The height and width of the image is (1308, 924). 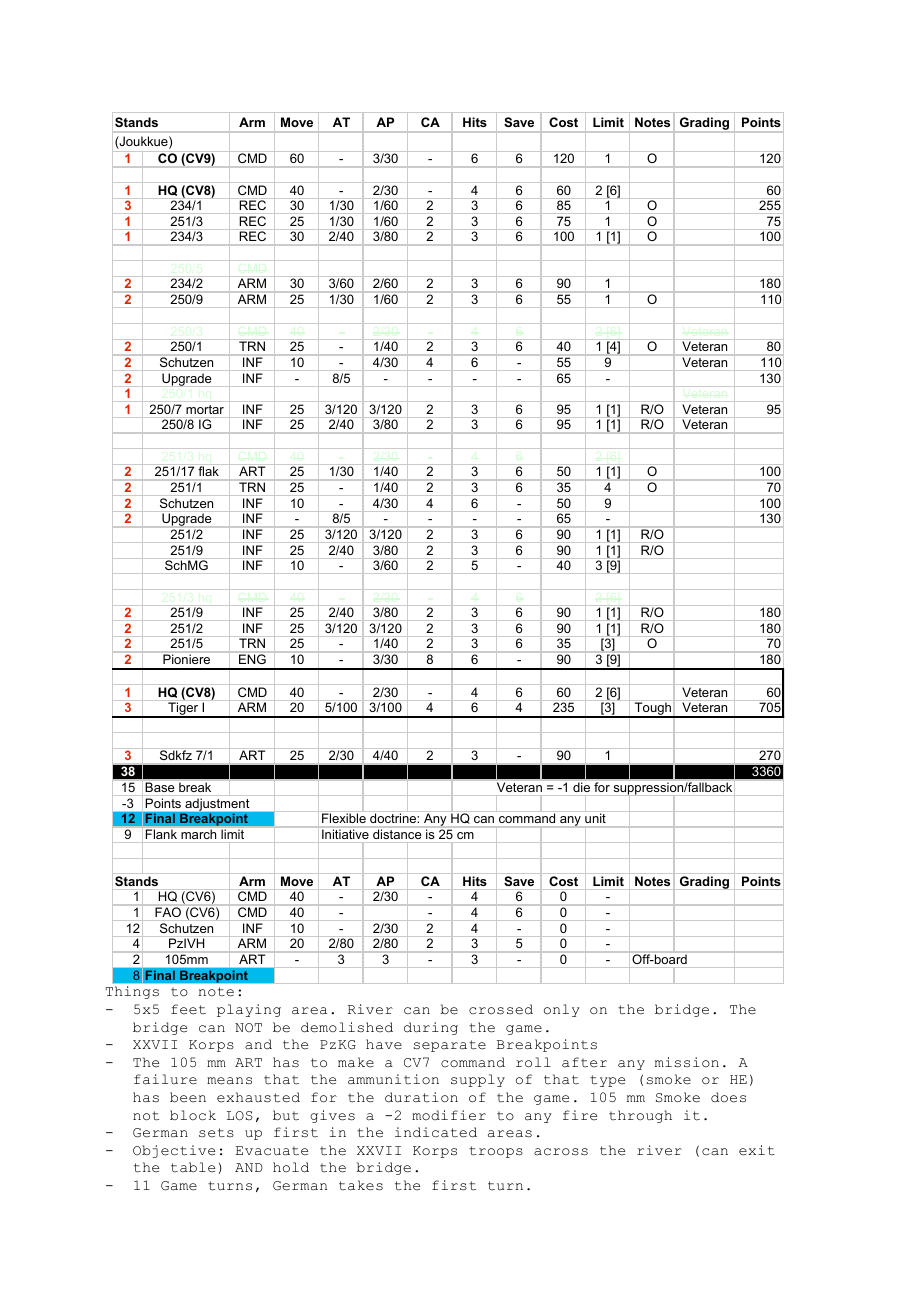 What do you see at coordinates (687, 1062) in the image?
I see `mission` at bounding box center [687, 1062].
